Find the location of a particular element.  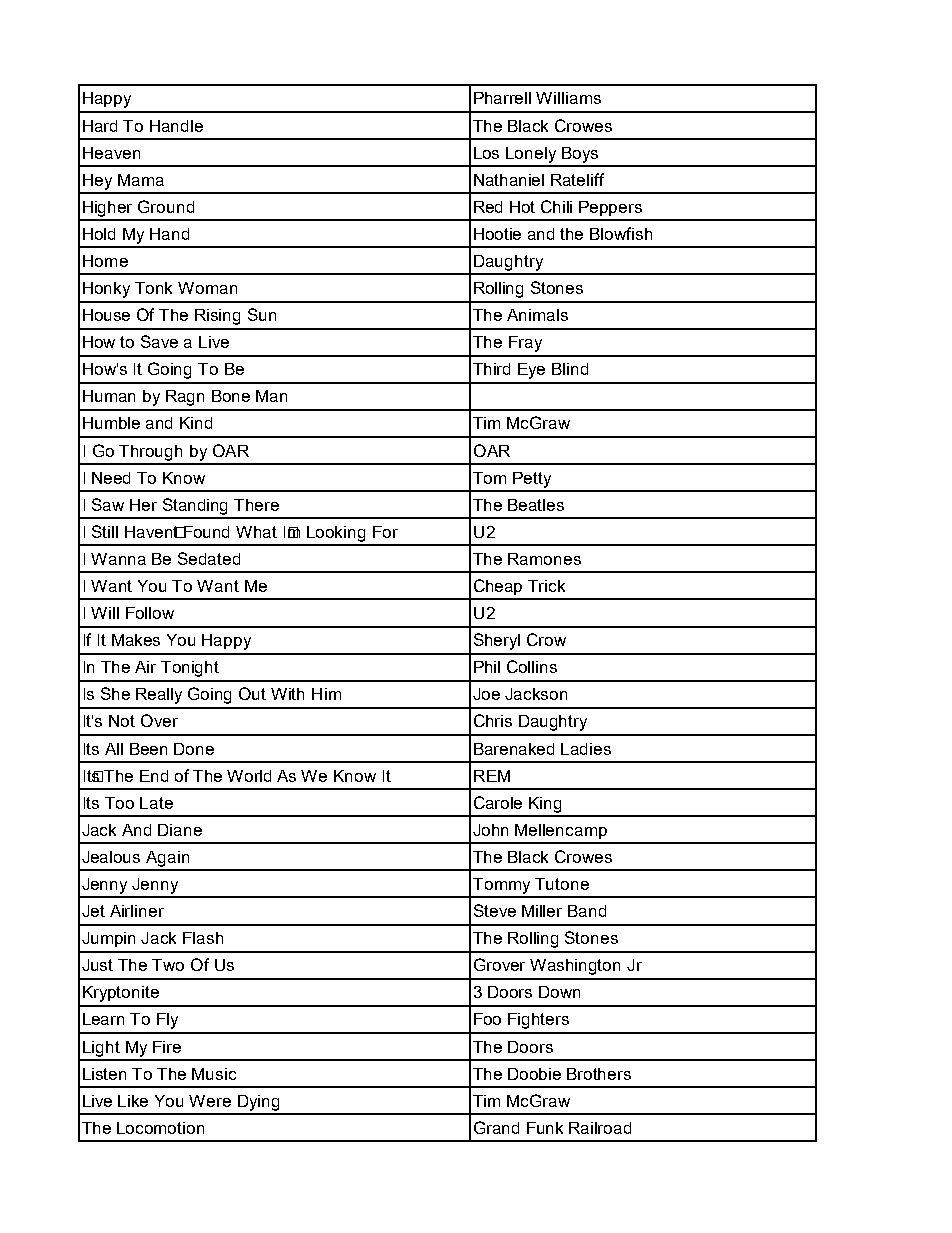

Los is located at coordinates (486, 153).
